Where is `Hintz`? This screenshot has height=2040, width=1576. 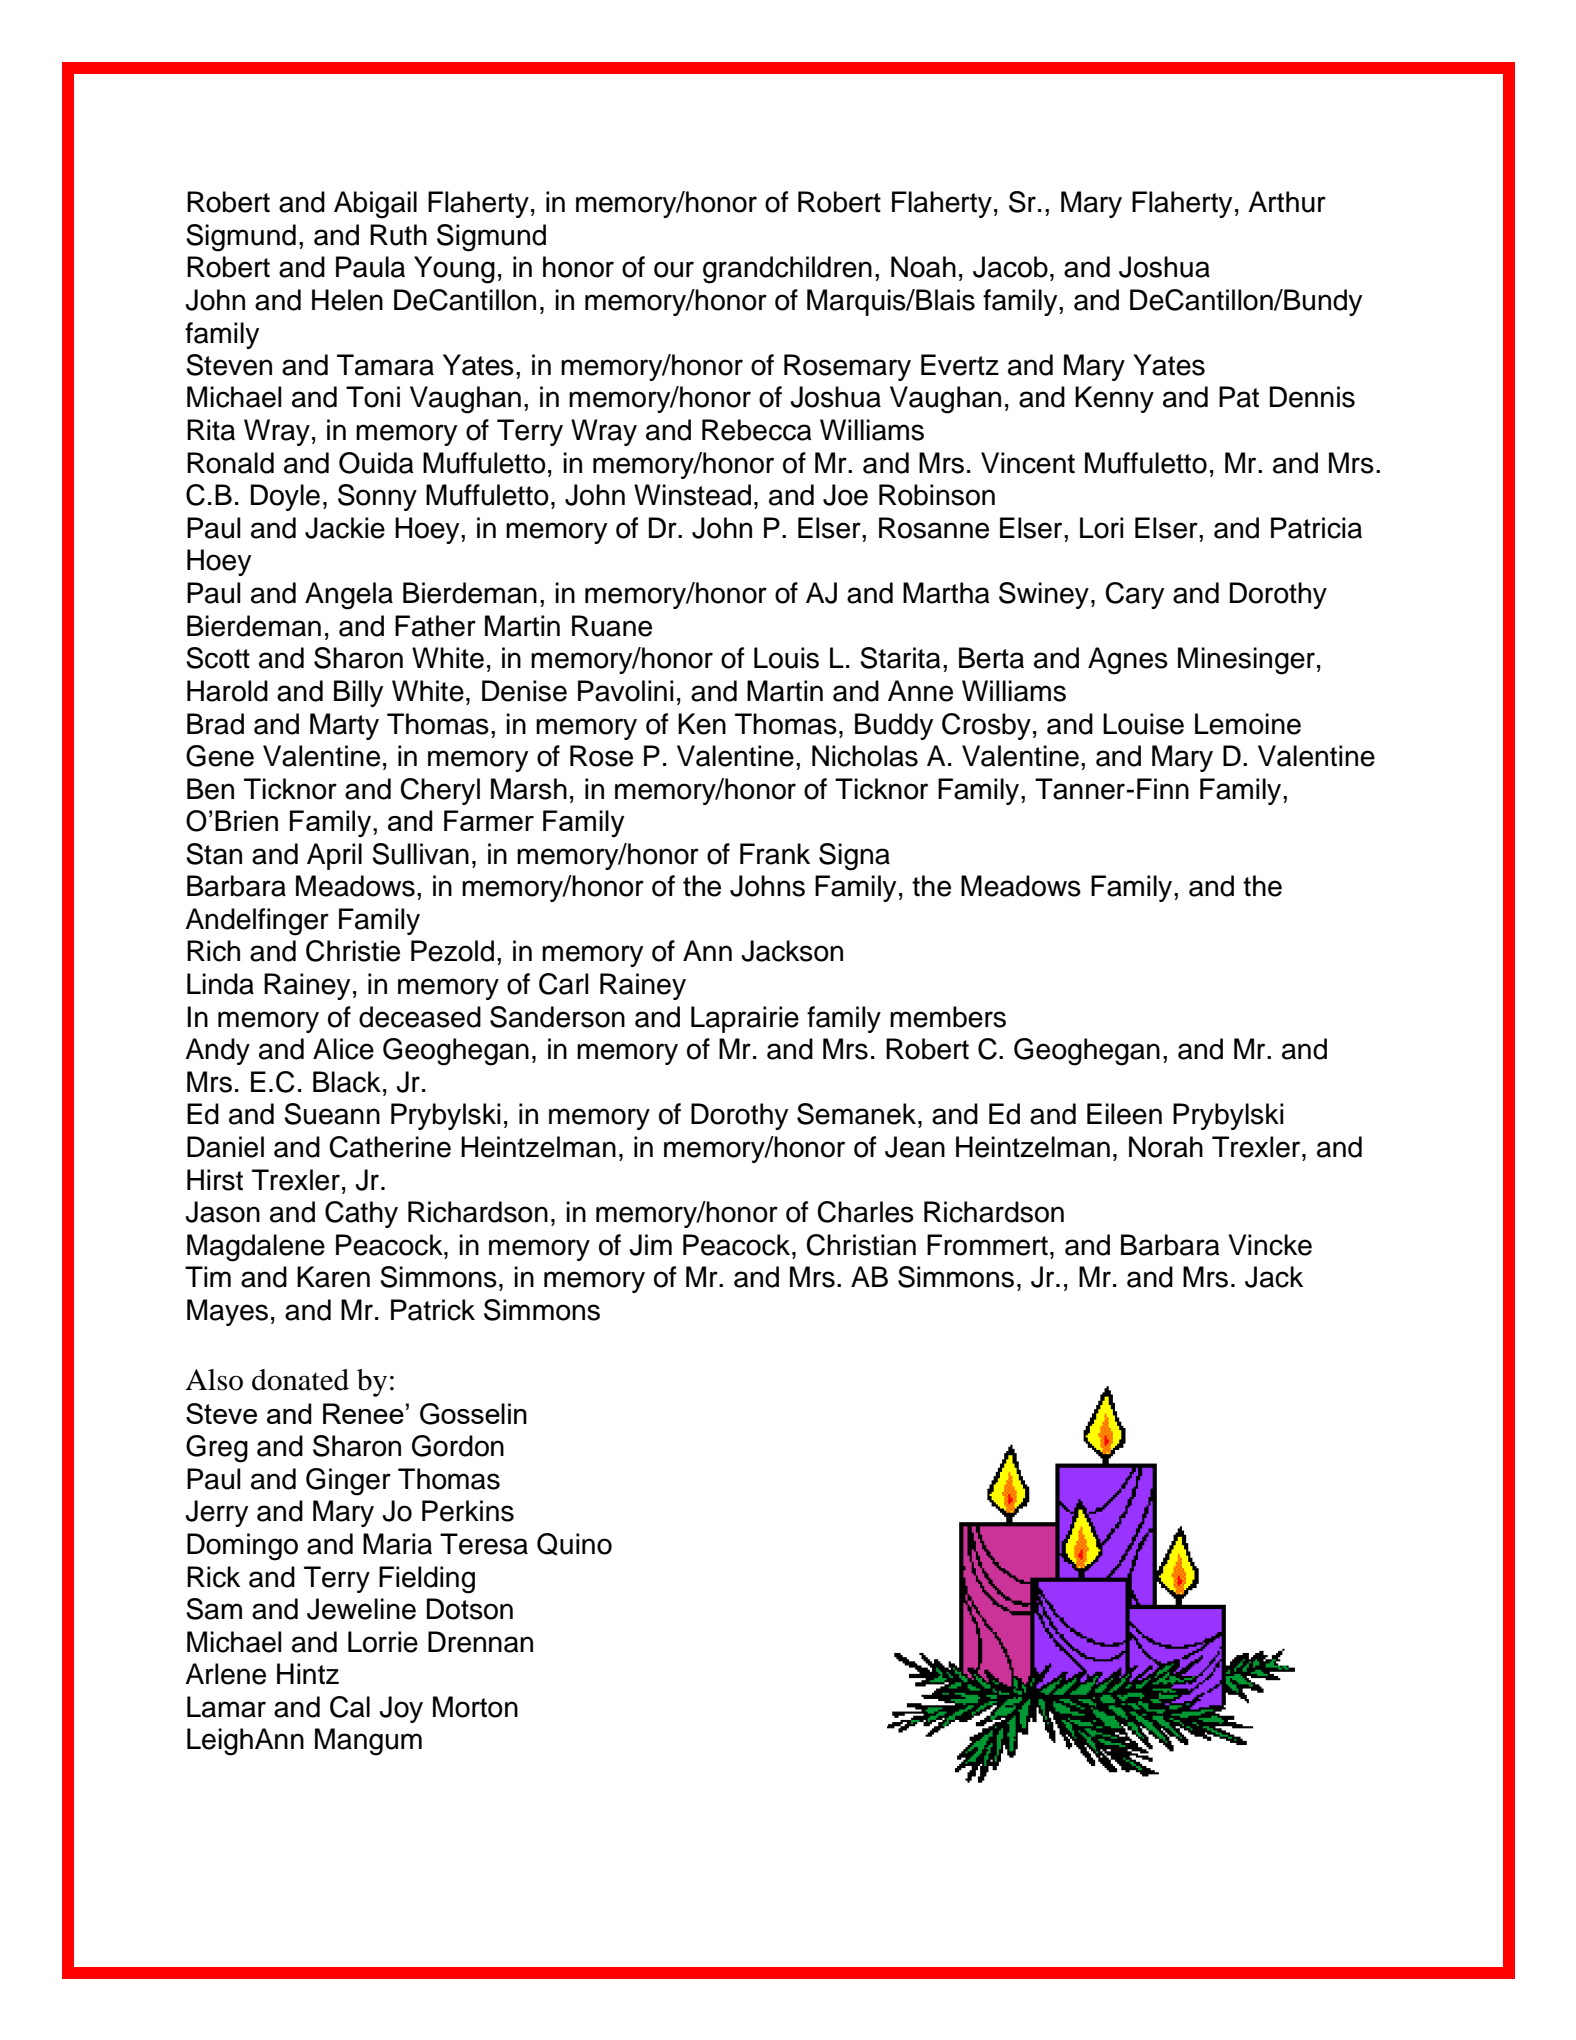 Hintz is located at coordinates (308, 1674).
